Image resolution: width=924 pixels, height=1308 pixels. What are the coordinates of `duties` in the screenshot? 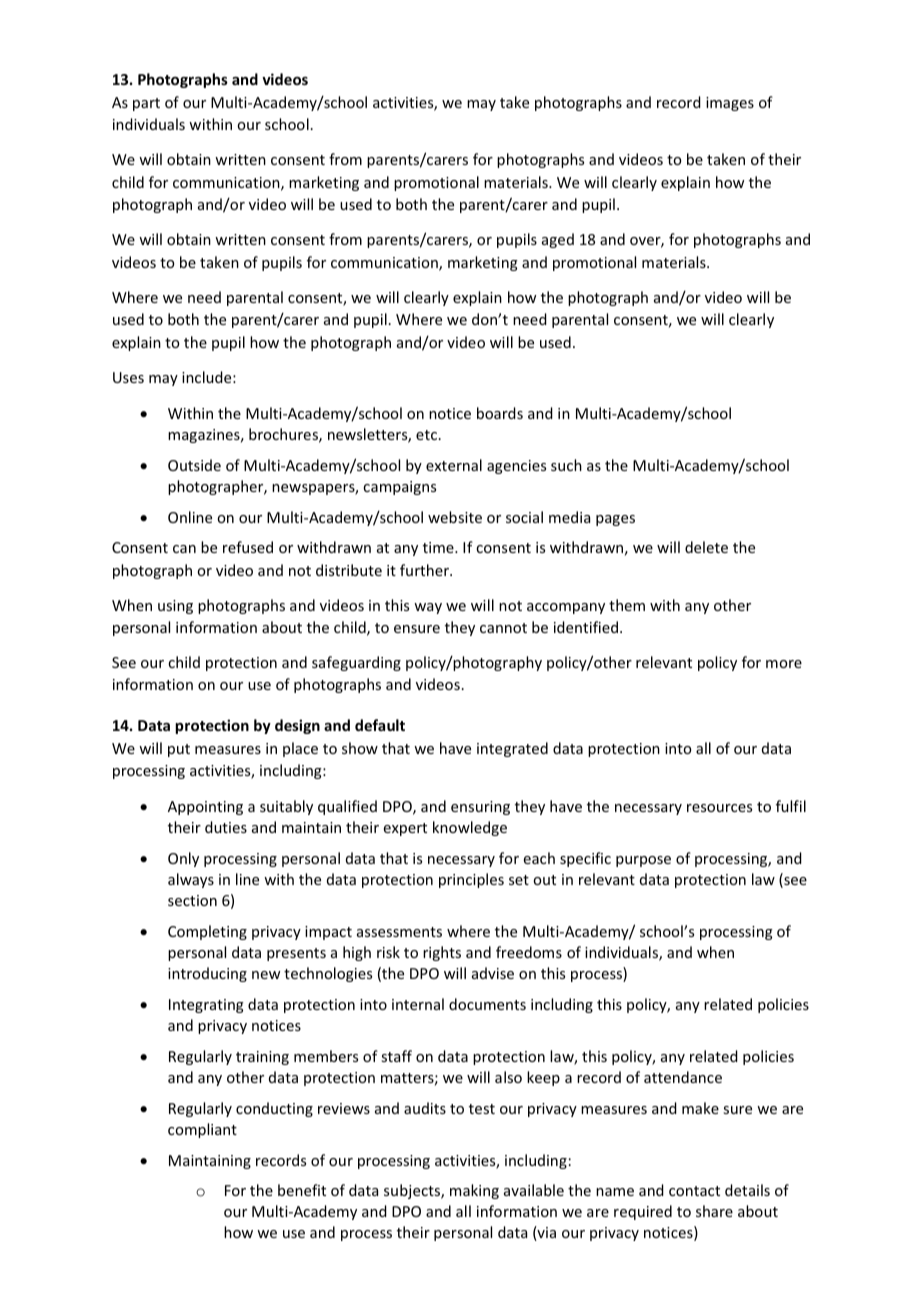 It's located at (226, 827).
